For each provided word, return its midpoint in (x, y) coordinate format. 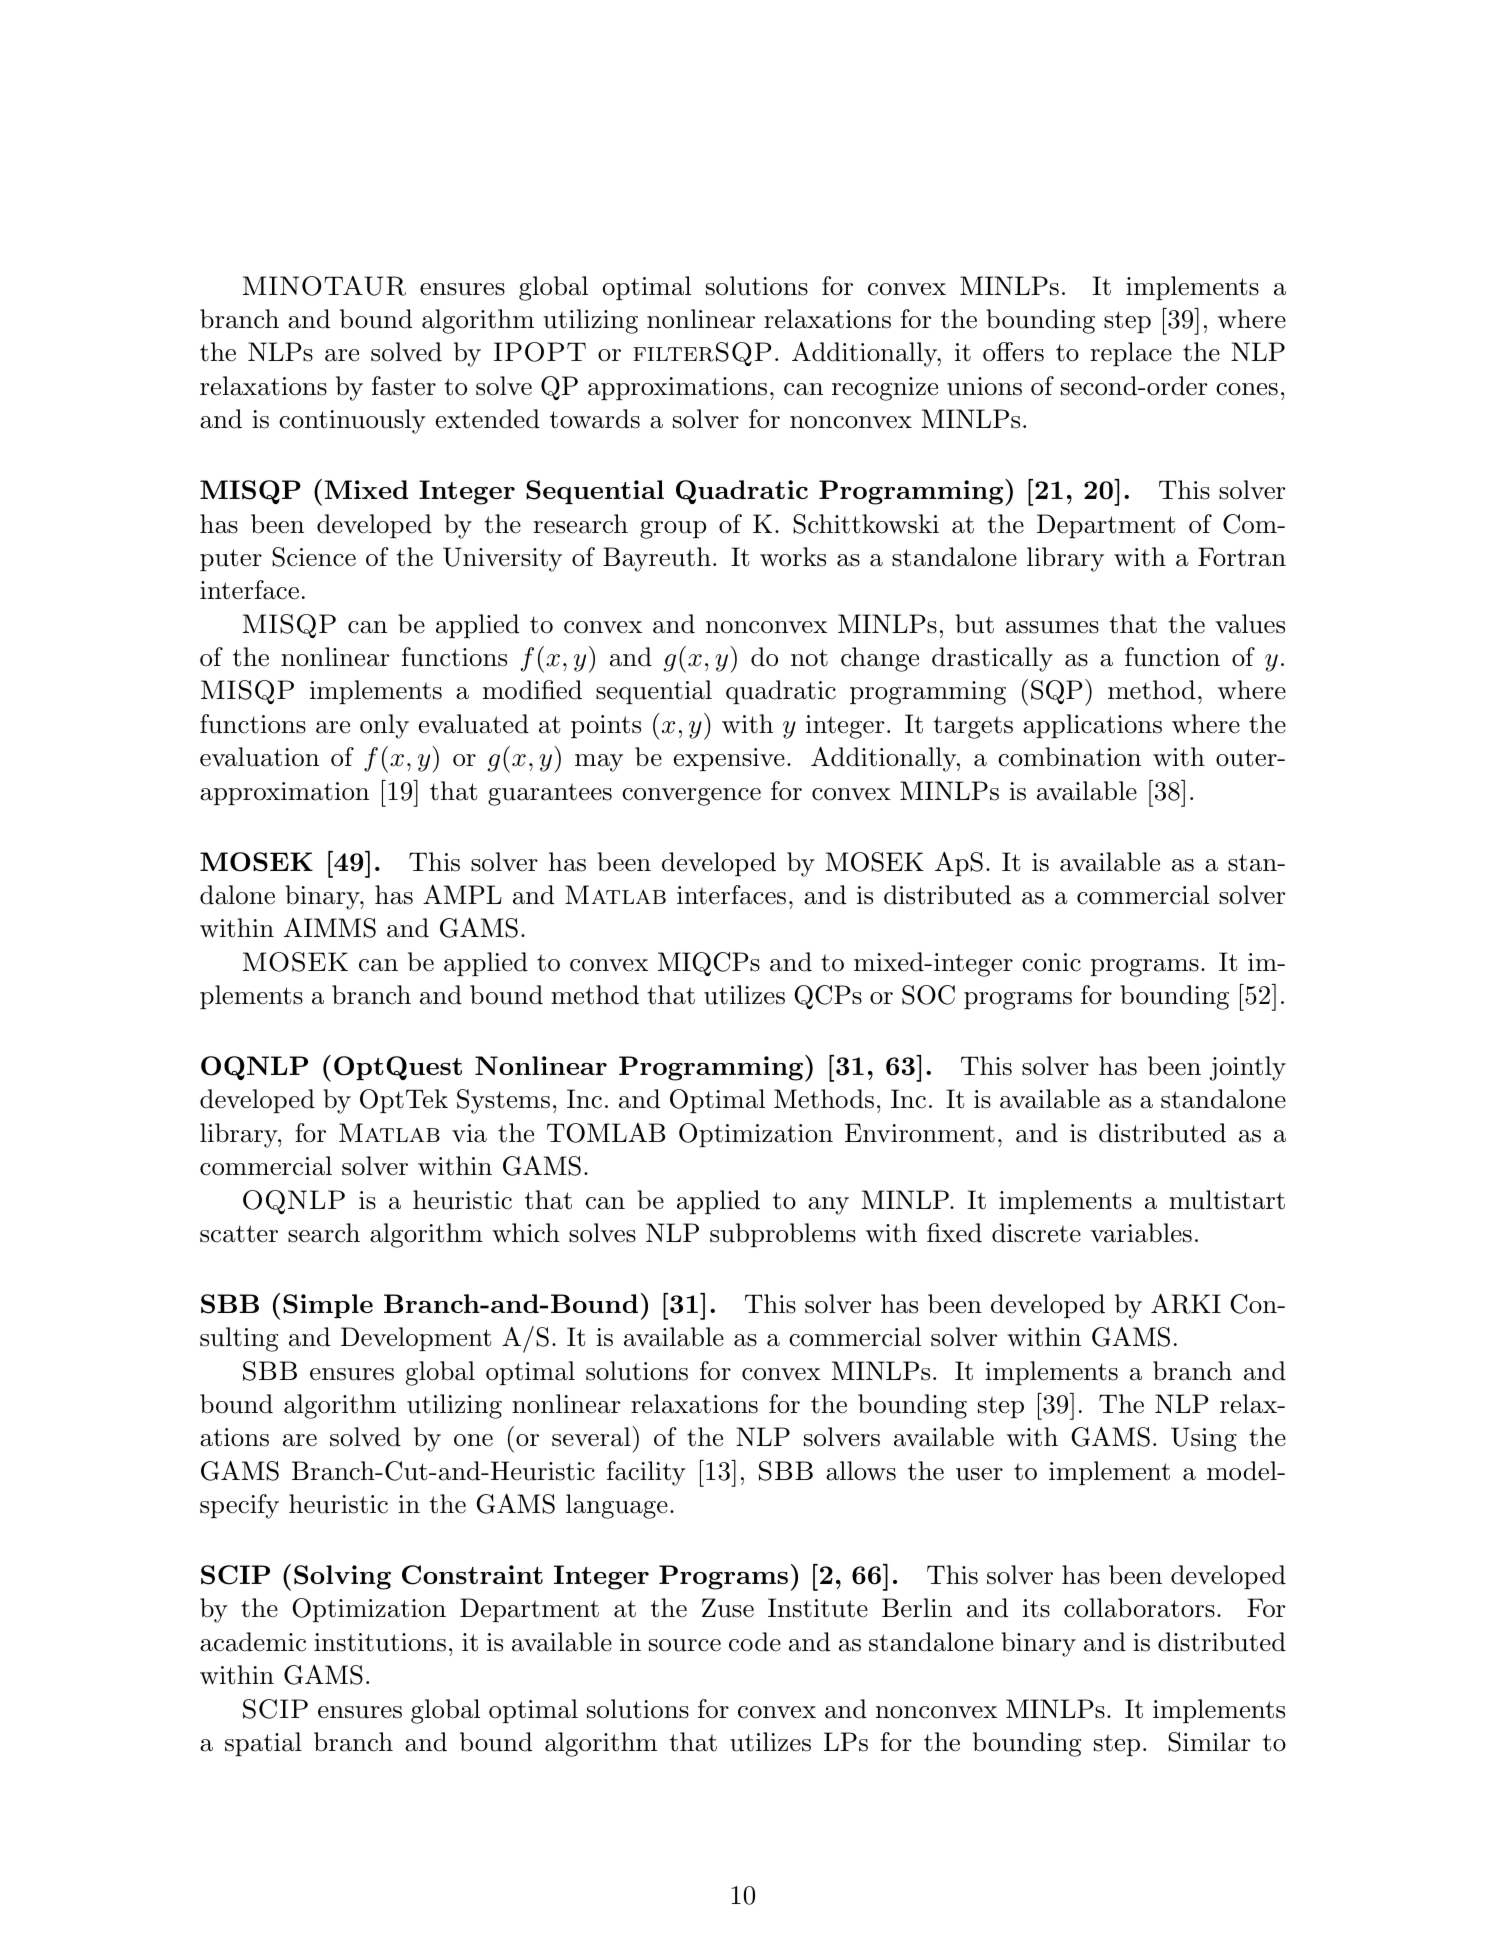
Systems (503, 1101)
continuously (352, 421)
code (755, 1642)
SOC (928, 995)
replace (1131, 354)
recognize (885, 389)
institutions (380, 1642)
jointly (1247, 1068)
